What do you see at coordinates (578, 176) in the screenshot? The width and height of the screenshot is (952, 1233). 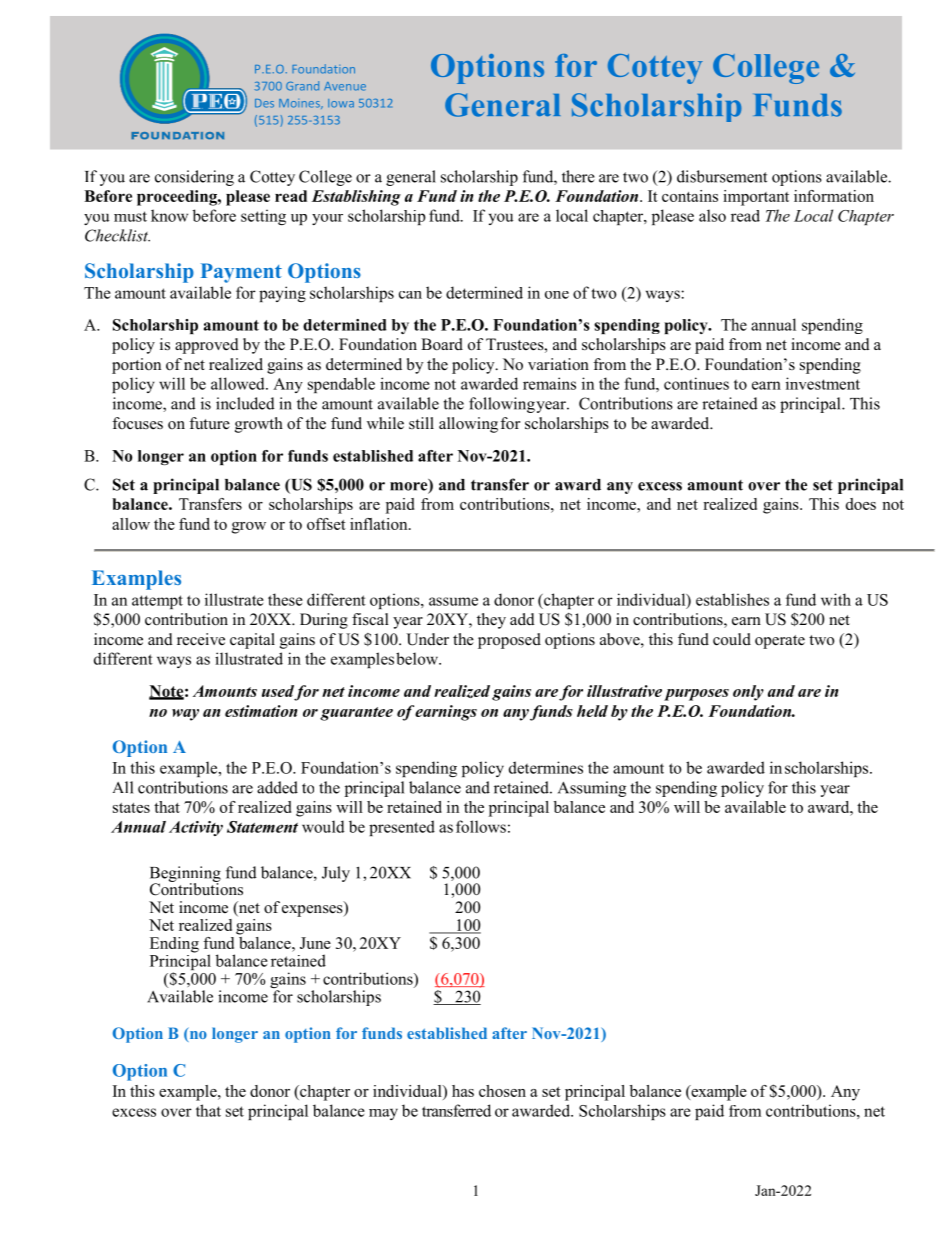 I see `there` at bounding box center [578, 176].
